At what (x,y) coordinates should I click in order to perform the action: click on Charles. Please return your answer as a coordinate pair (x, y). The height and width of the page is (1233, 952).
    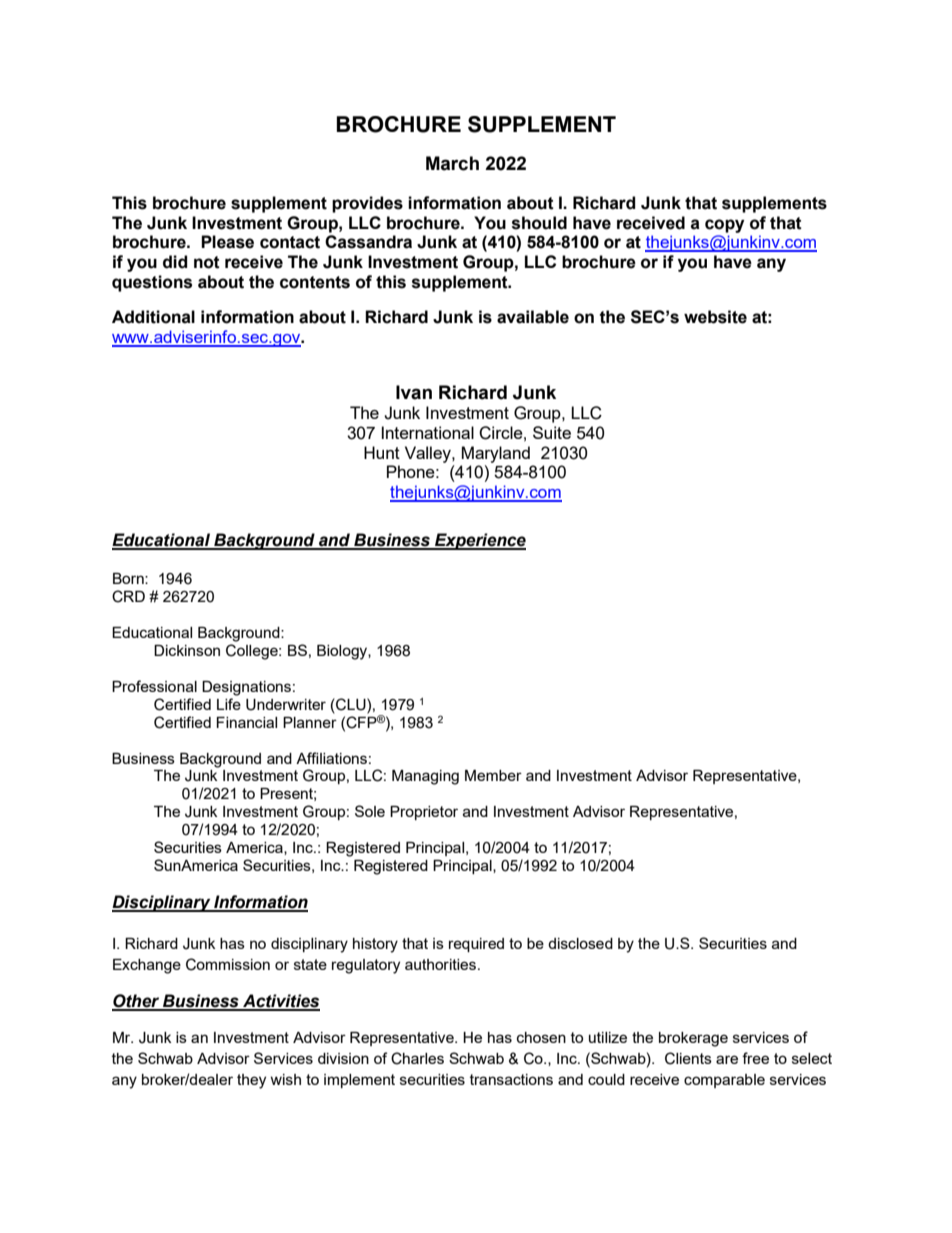
    Looking at the image, I should click on (417, 1058).
